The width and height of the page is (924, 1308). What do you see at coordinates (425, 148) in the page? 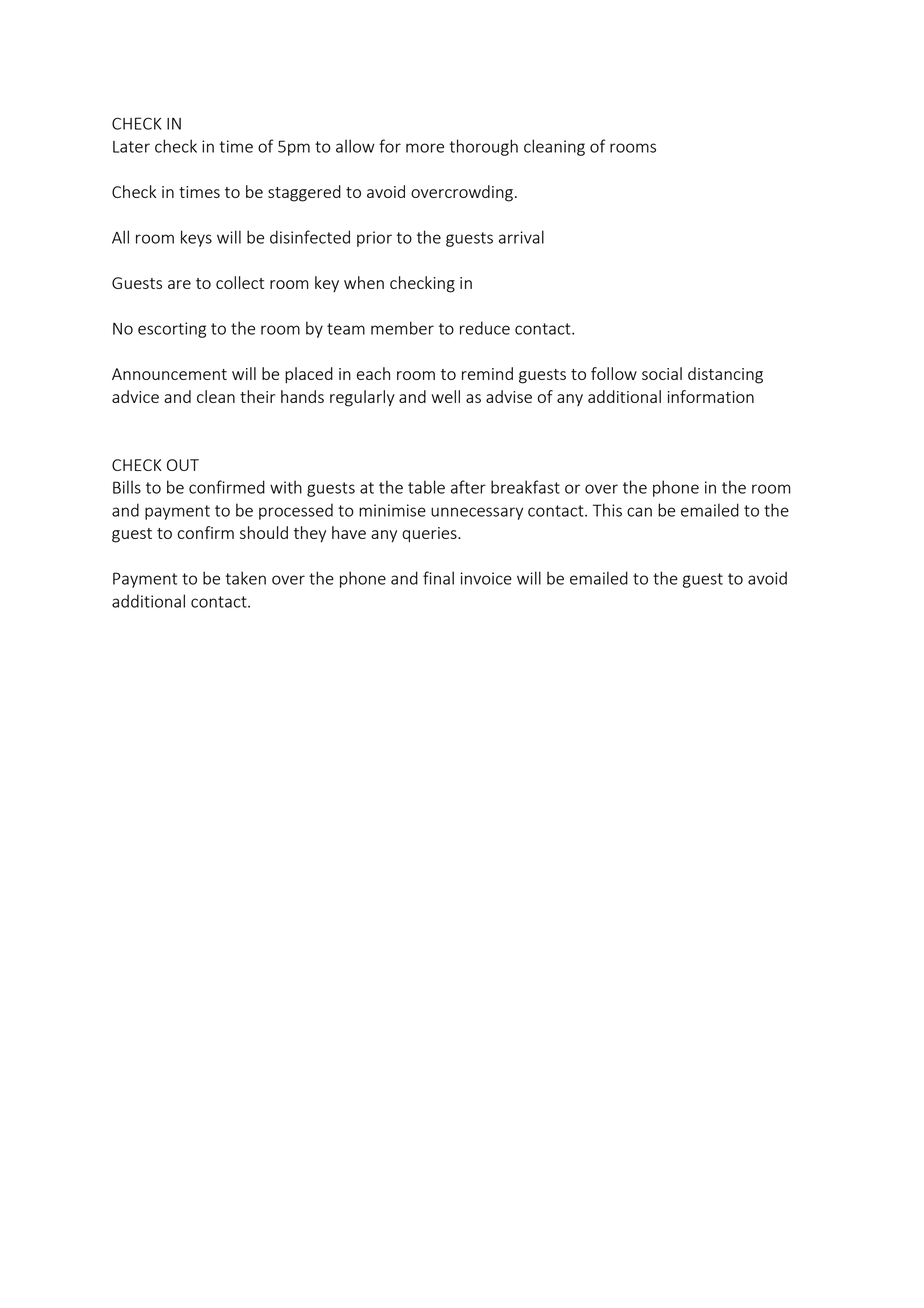
I see `more` at bounding box center [425, 148].
